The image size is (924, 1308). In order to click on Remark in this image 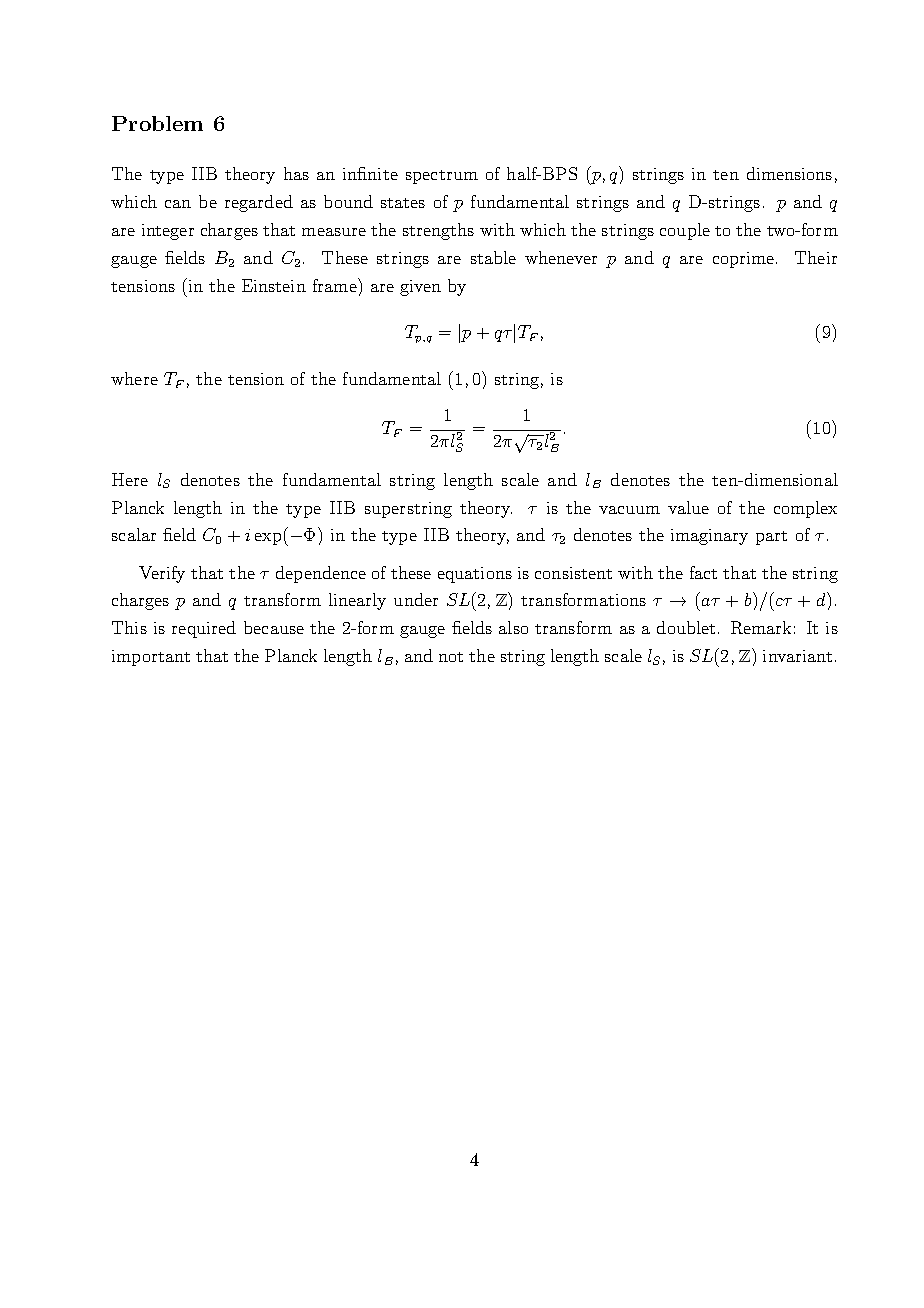, I will do `click(761, 627)`.
